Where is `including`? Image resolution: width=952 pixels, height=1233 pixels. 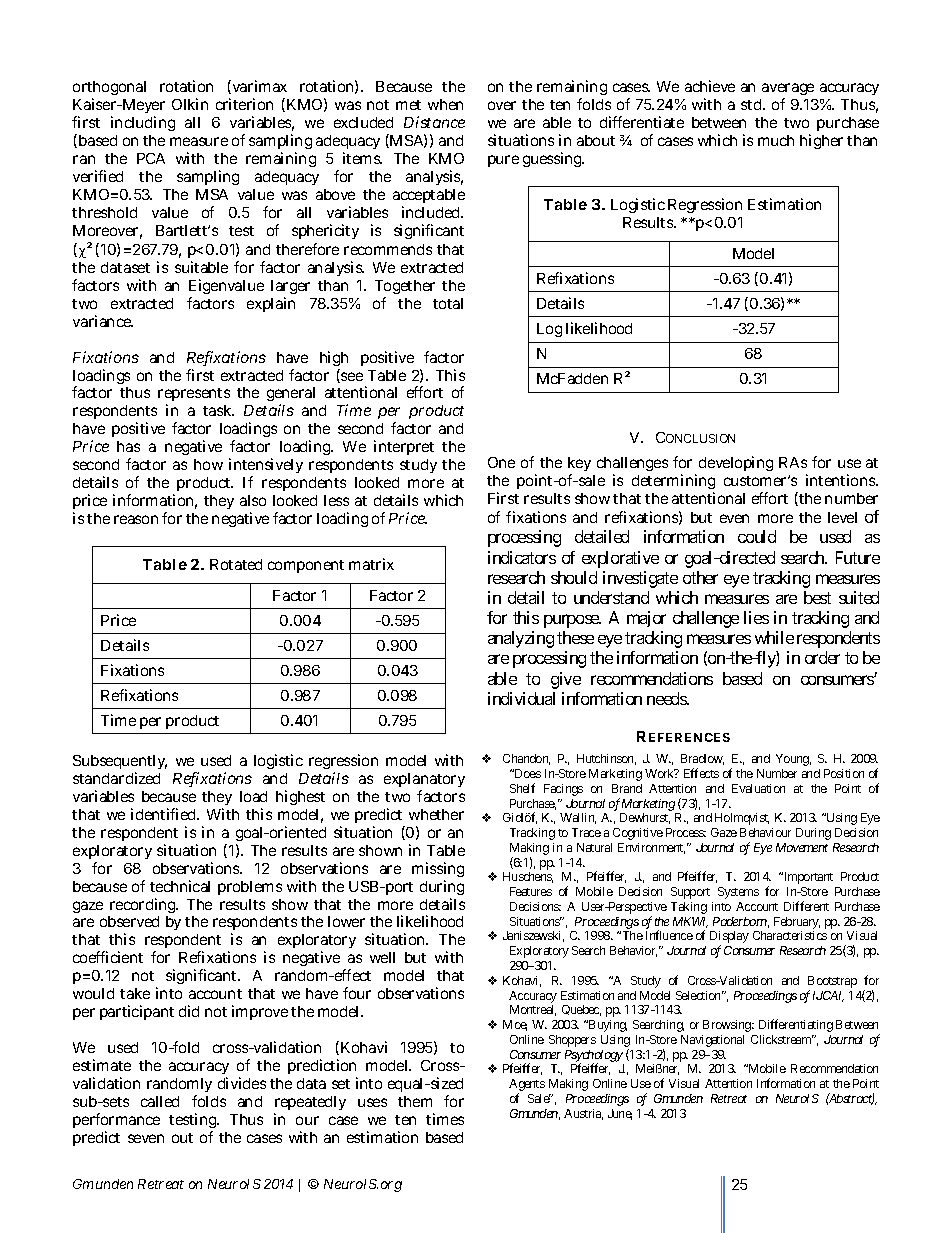 including is located at coordinates (143, 123).
